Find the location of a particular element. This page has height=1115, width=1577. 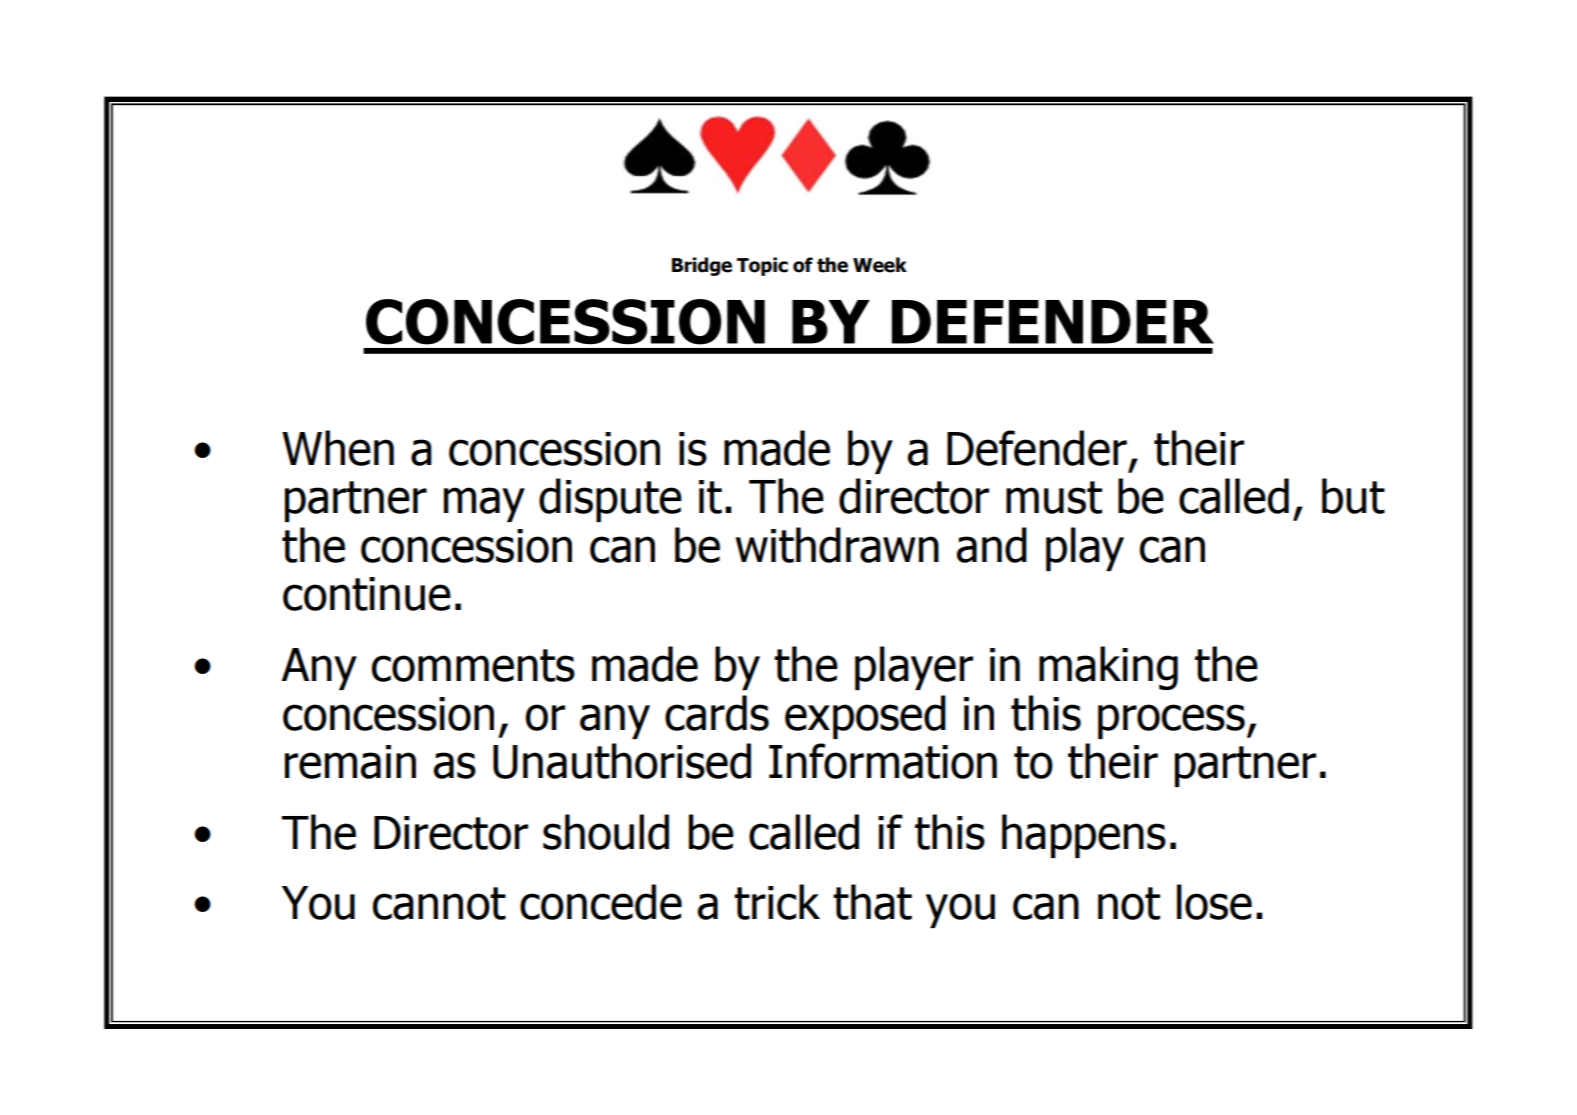

Week is located at coordinates (880, 265).
